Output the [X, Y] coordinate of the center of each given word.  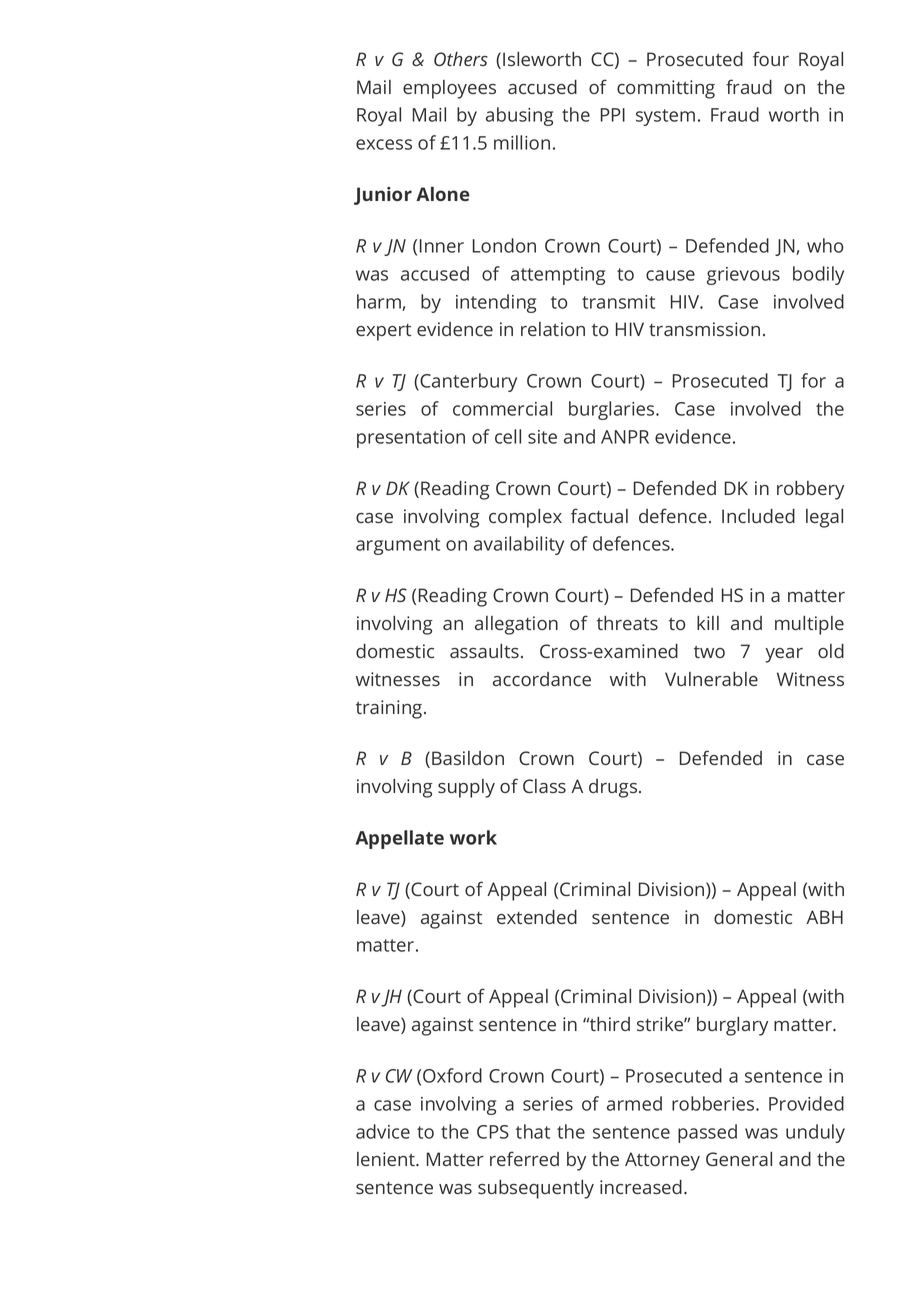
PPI [613, 115]
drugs [613, 788]
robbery [810, 490]
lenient [387, 1159]
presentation [411, 439]
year [784, 655]
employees [449, 89]
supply [466, 788]
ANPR [625, 437]
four [771, 58]
